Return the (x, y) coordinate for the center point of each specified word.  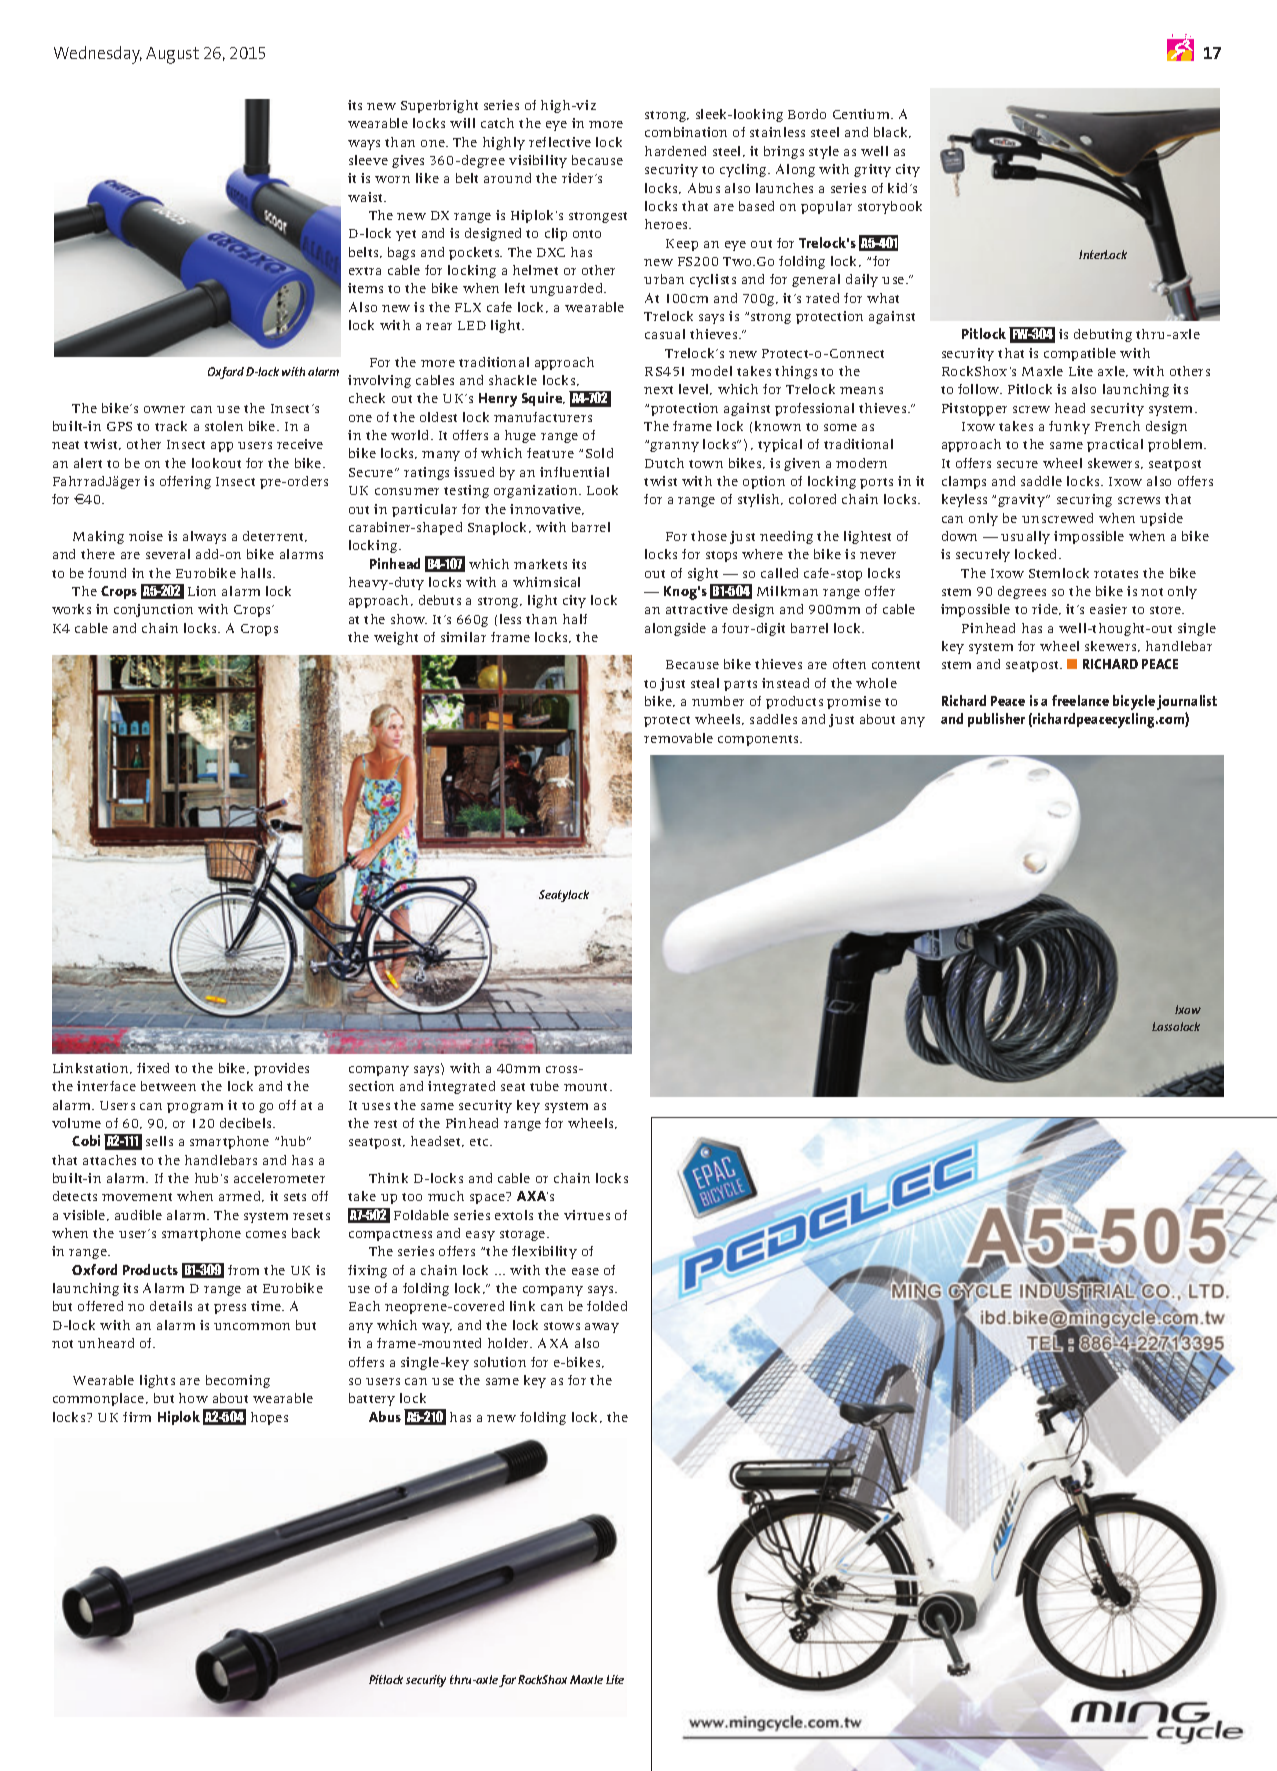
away (602, 1328)
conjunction (153, 610)
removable (678, 738)
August (172, 55)
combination (686, 132)
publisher (996, 720)
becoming (238, 1381)
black (892, 132)
